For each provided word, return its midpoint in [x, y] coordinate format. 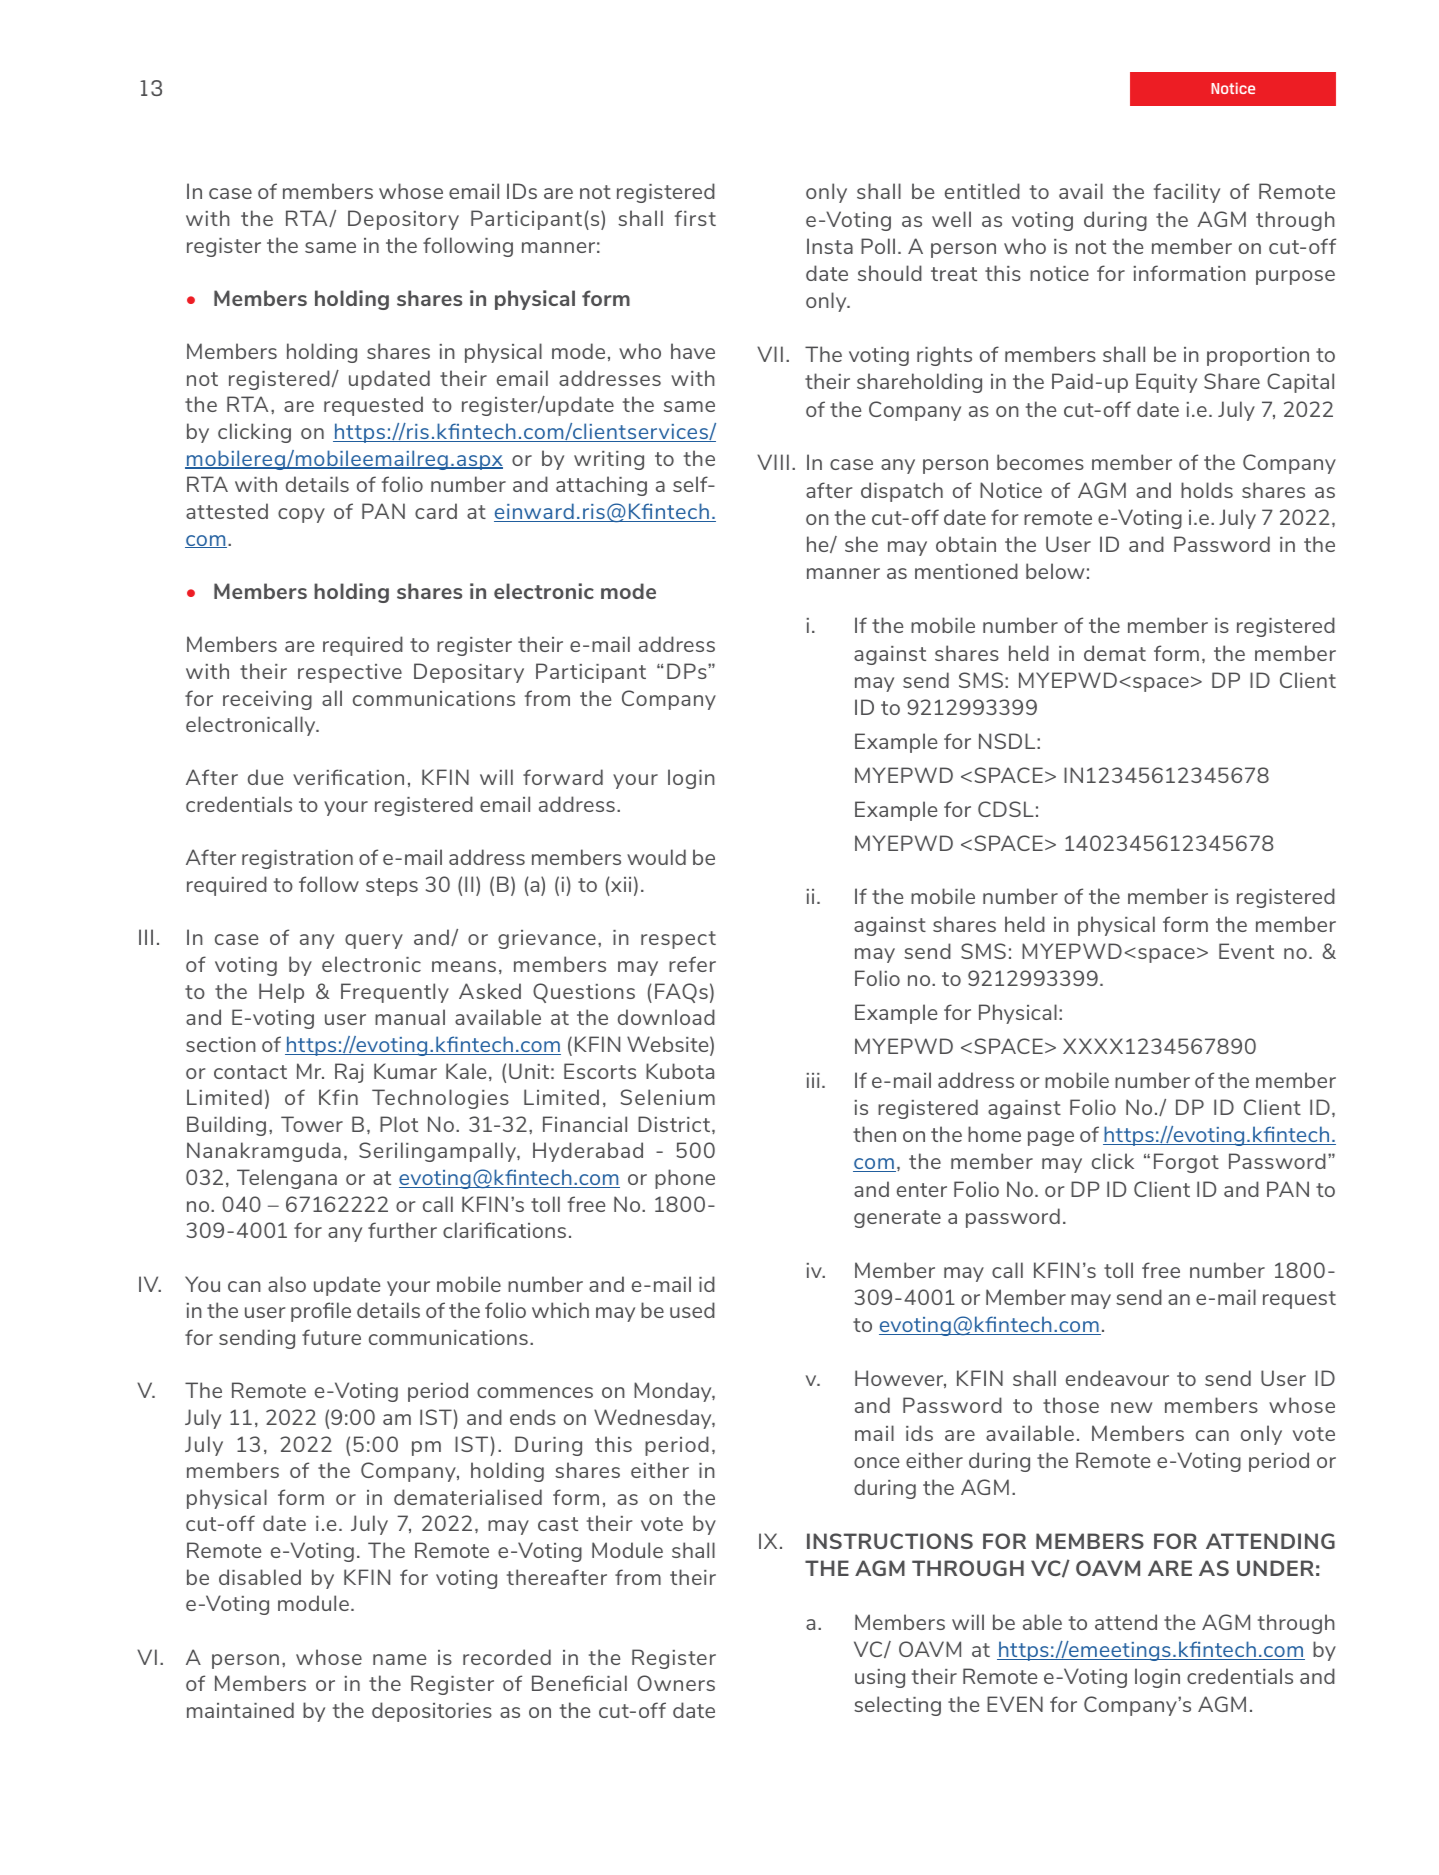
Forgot [1186, 1163]
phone [685, 1179]
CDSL [1006, 809]
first [695, 218]
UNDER [1275, 1568]
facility [1187, 193]
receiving [267, 700]
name [399, 1659]
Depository [403, 220]
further [402, 1230]
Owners [676, 1683]
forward [563, 777]
